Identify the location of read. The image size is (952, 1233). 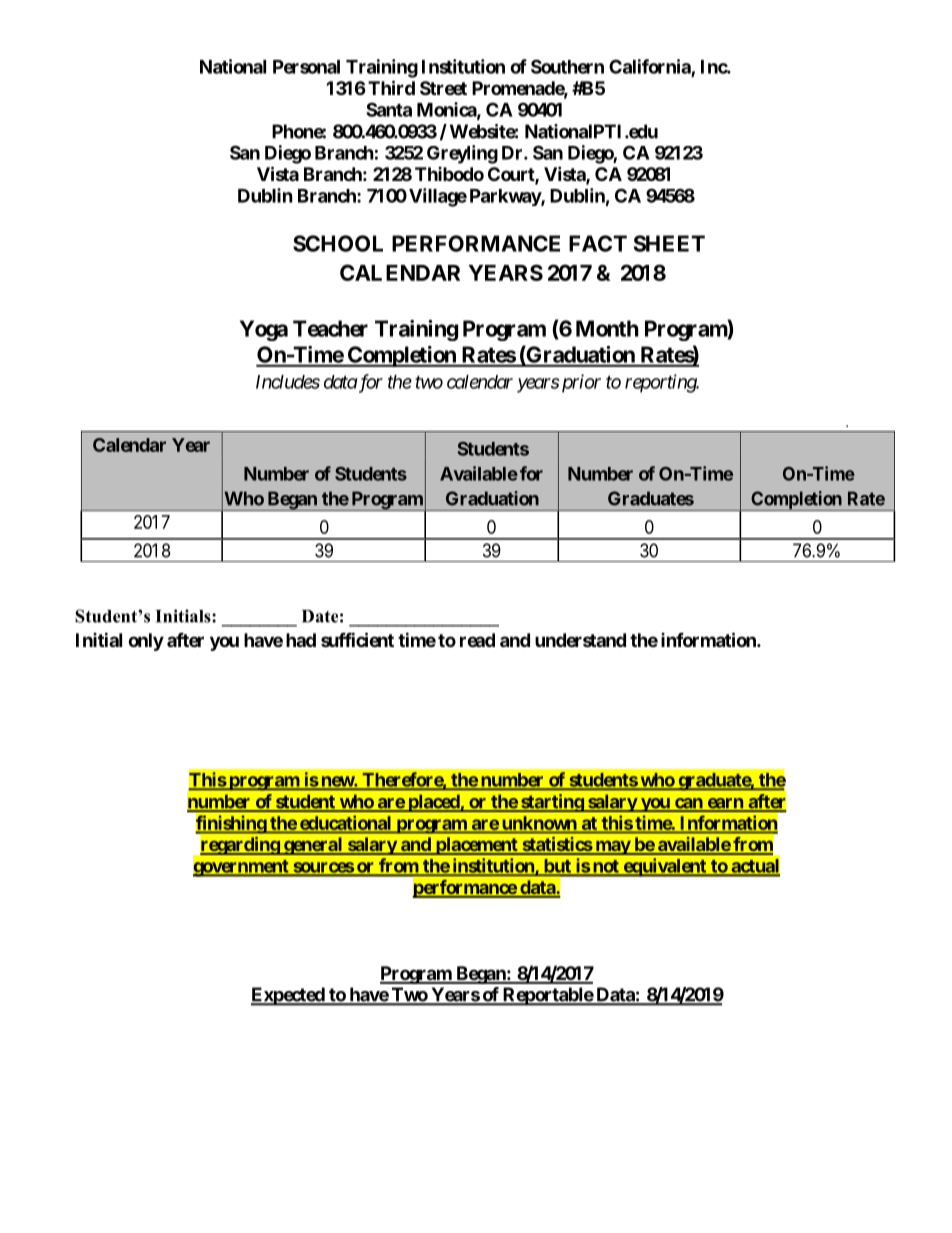
(477, 640).
